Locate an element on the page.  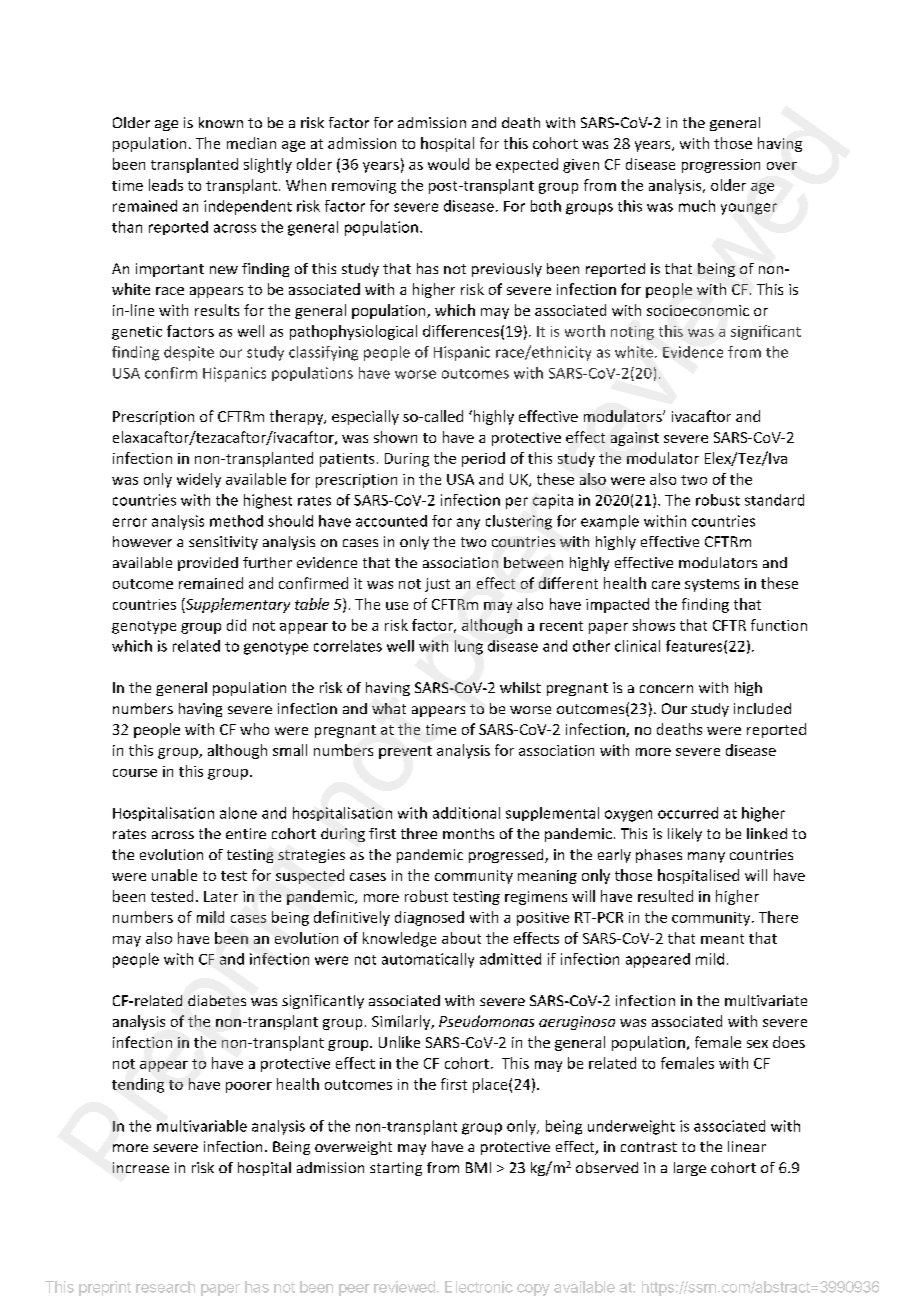
research is located at coordinates (165, 1287).
